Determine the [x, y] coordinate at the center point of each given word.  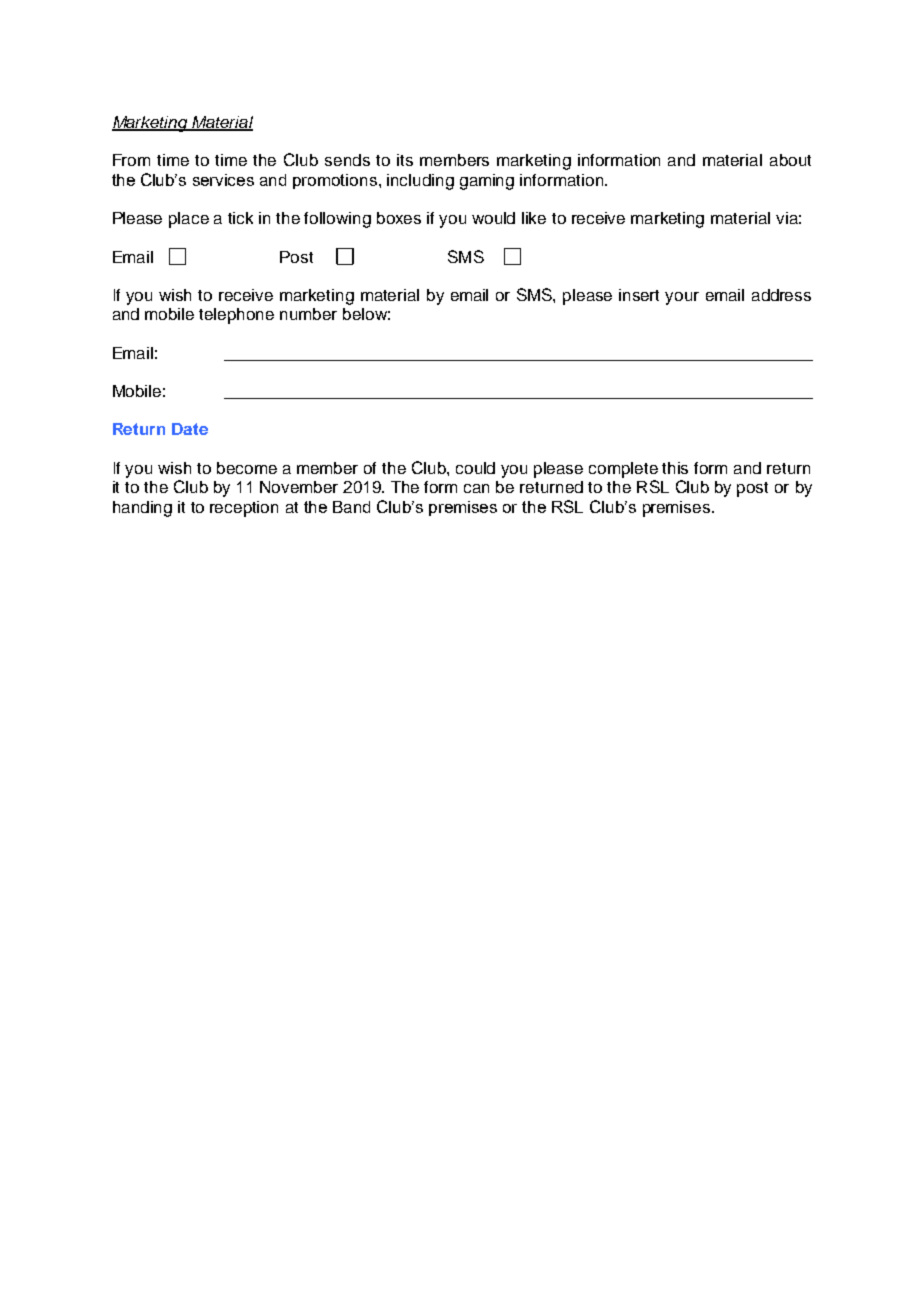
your [682, 298]
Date [190, 429]
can [476, 488]
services [223, 180]
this [675, 468]
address [781, 295]
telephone [236, 316]
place [189, 220]
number [308, 314]
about [790, 160]
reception [244, 509]
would [493, 218]
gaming [487, 182]
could [475, 468]
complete [623, 470]
